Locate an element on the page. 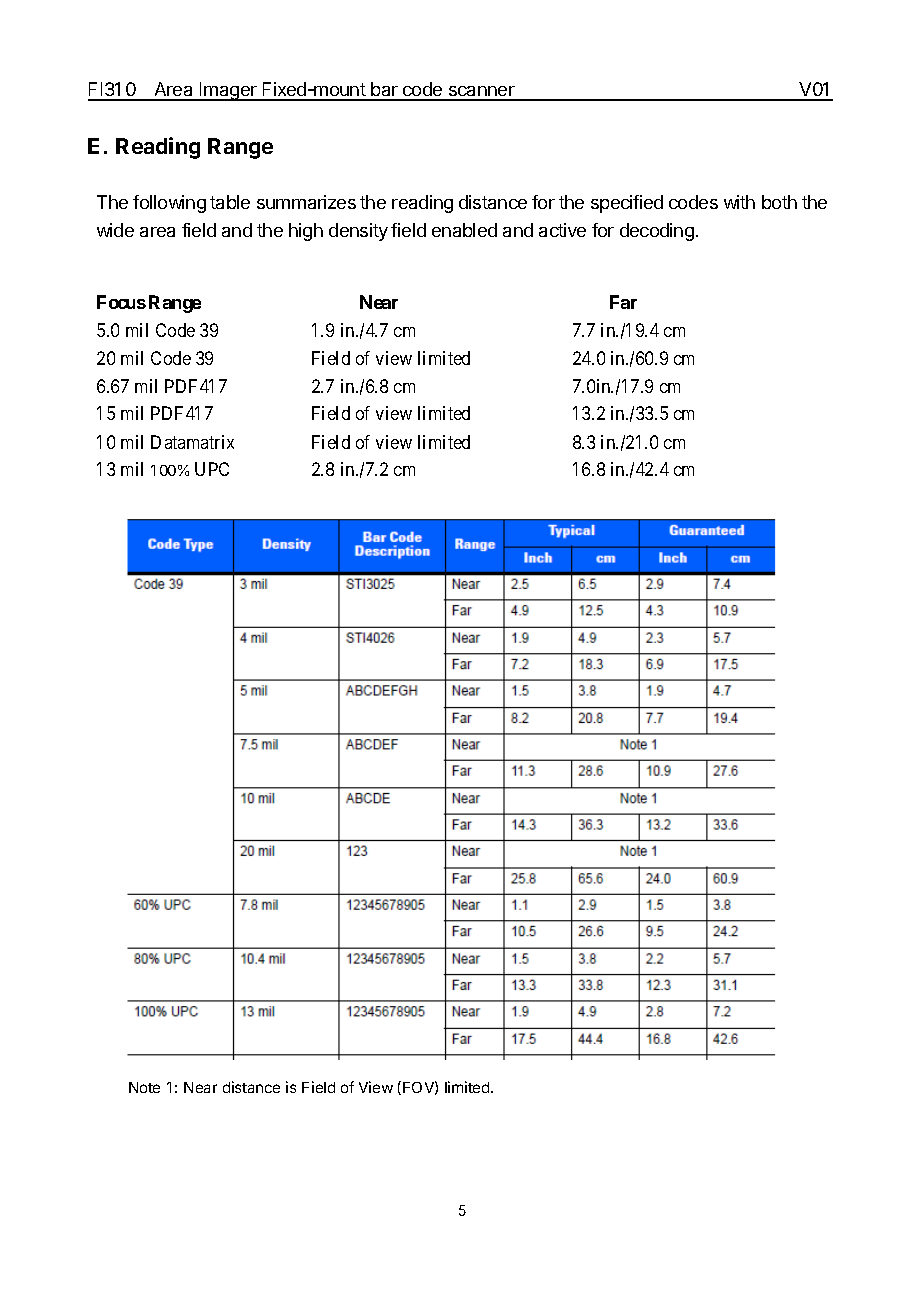  UPC is located at coordinates (212, 469).
